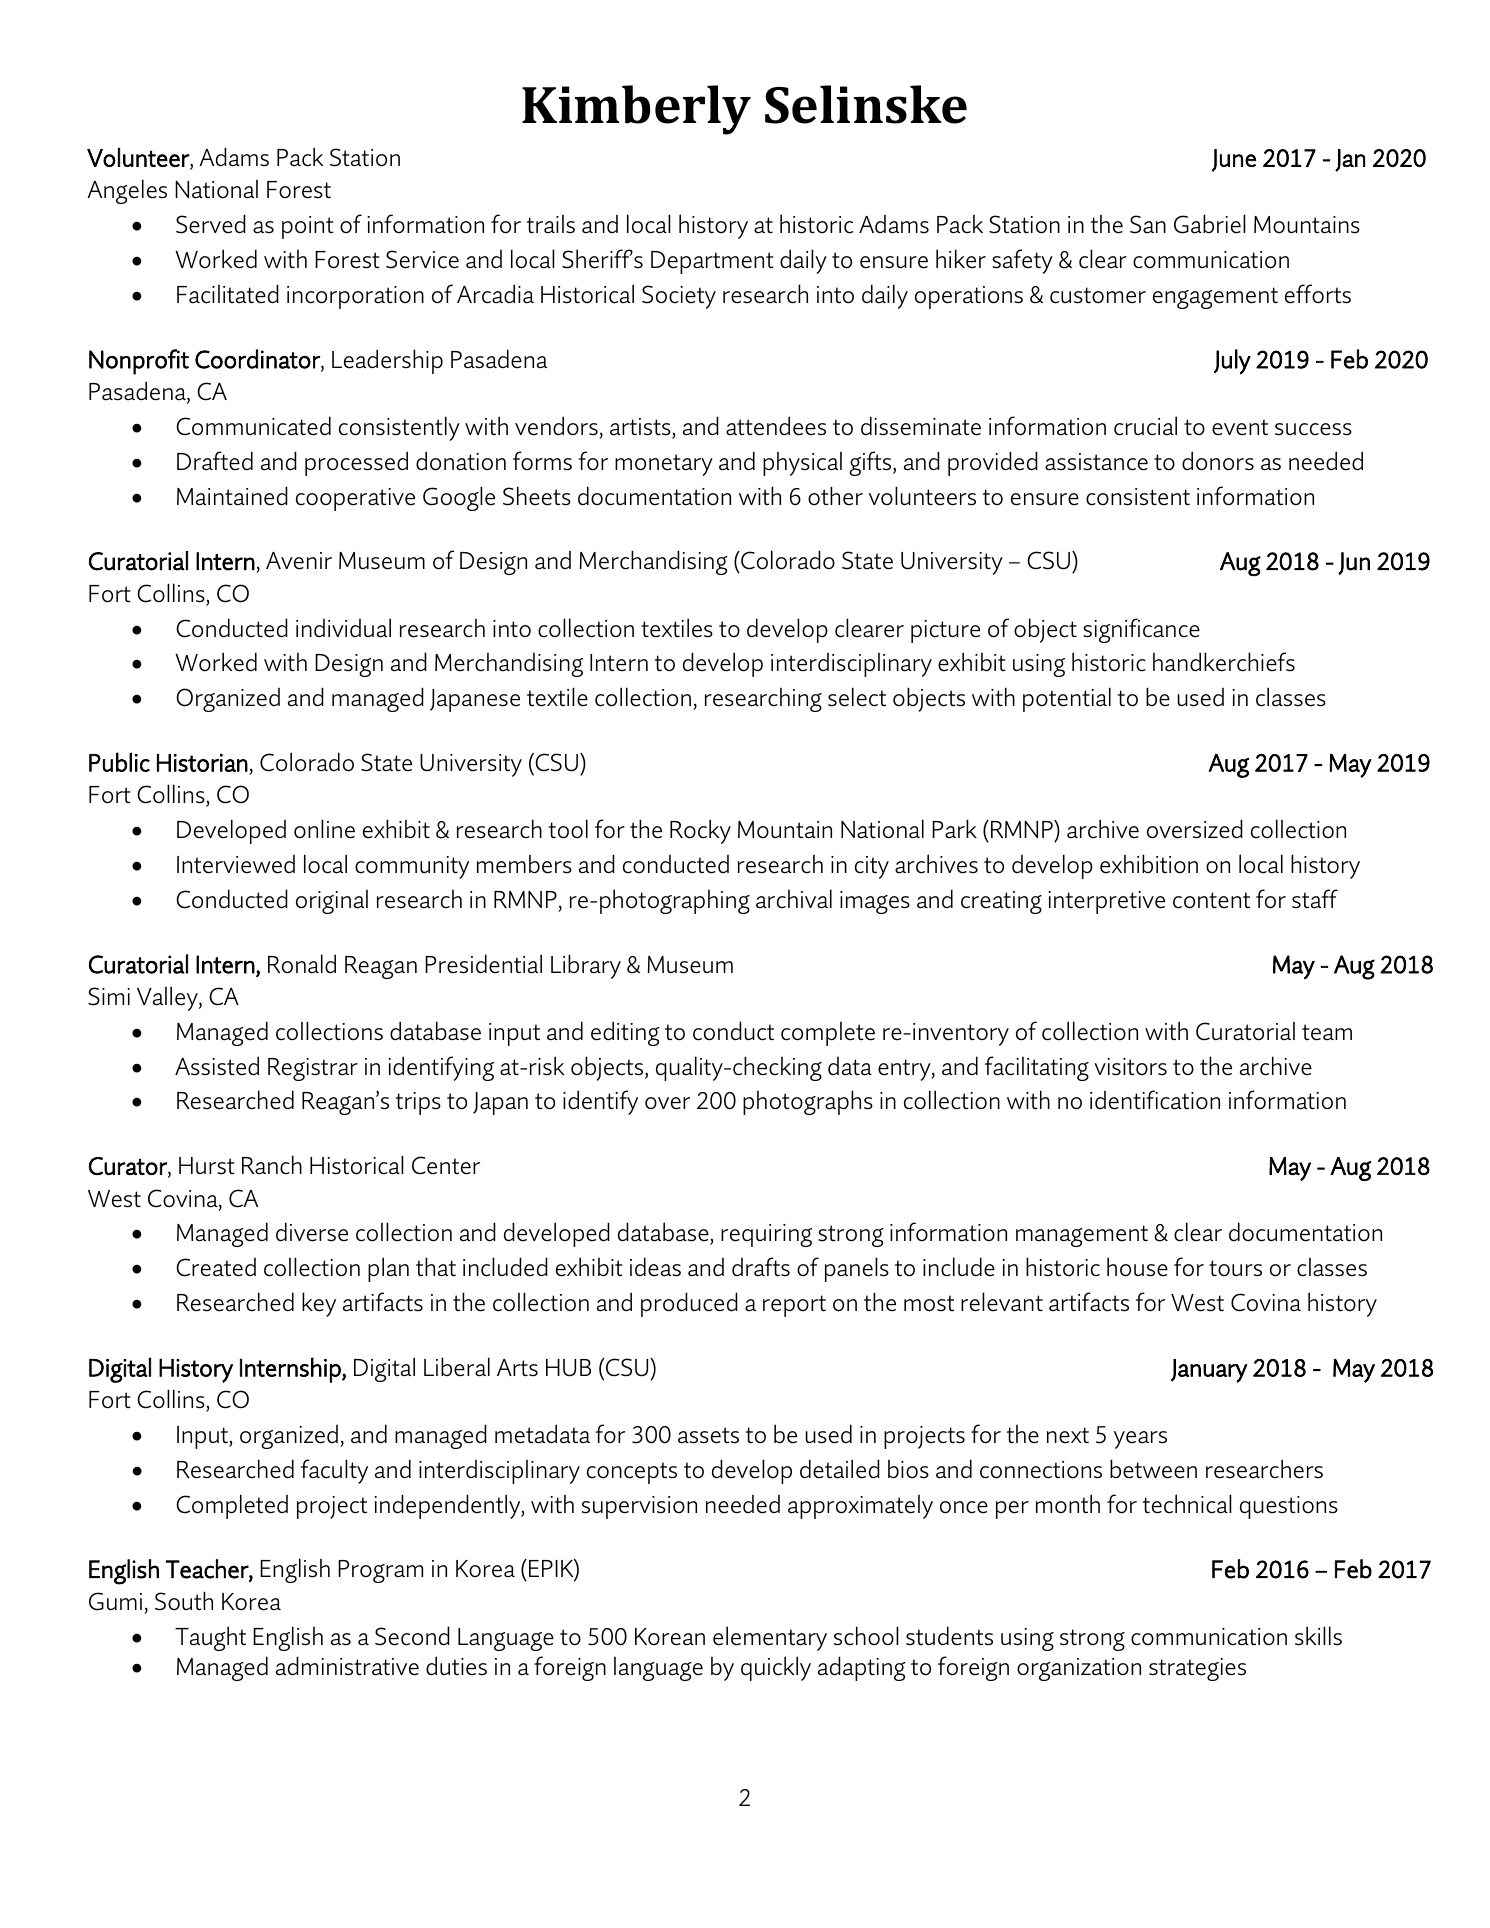 The width and height of the screenshot is (1490, 1928). I want to click on Taught, so click(210, 1638).
